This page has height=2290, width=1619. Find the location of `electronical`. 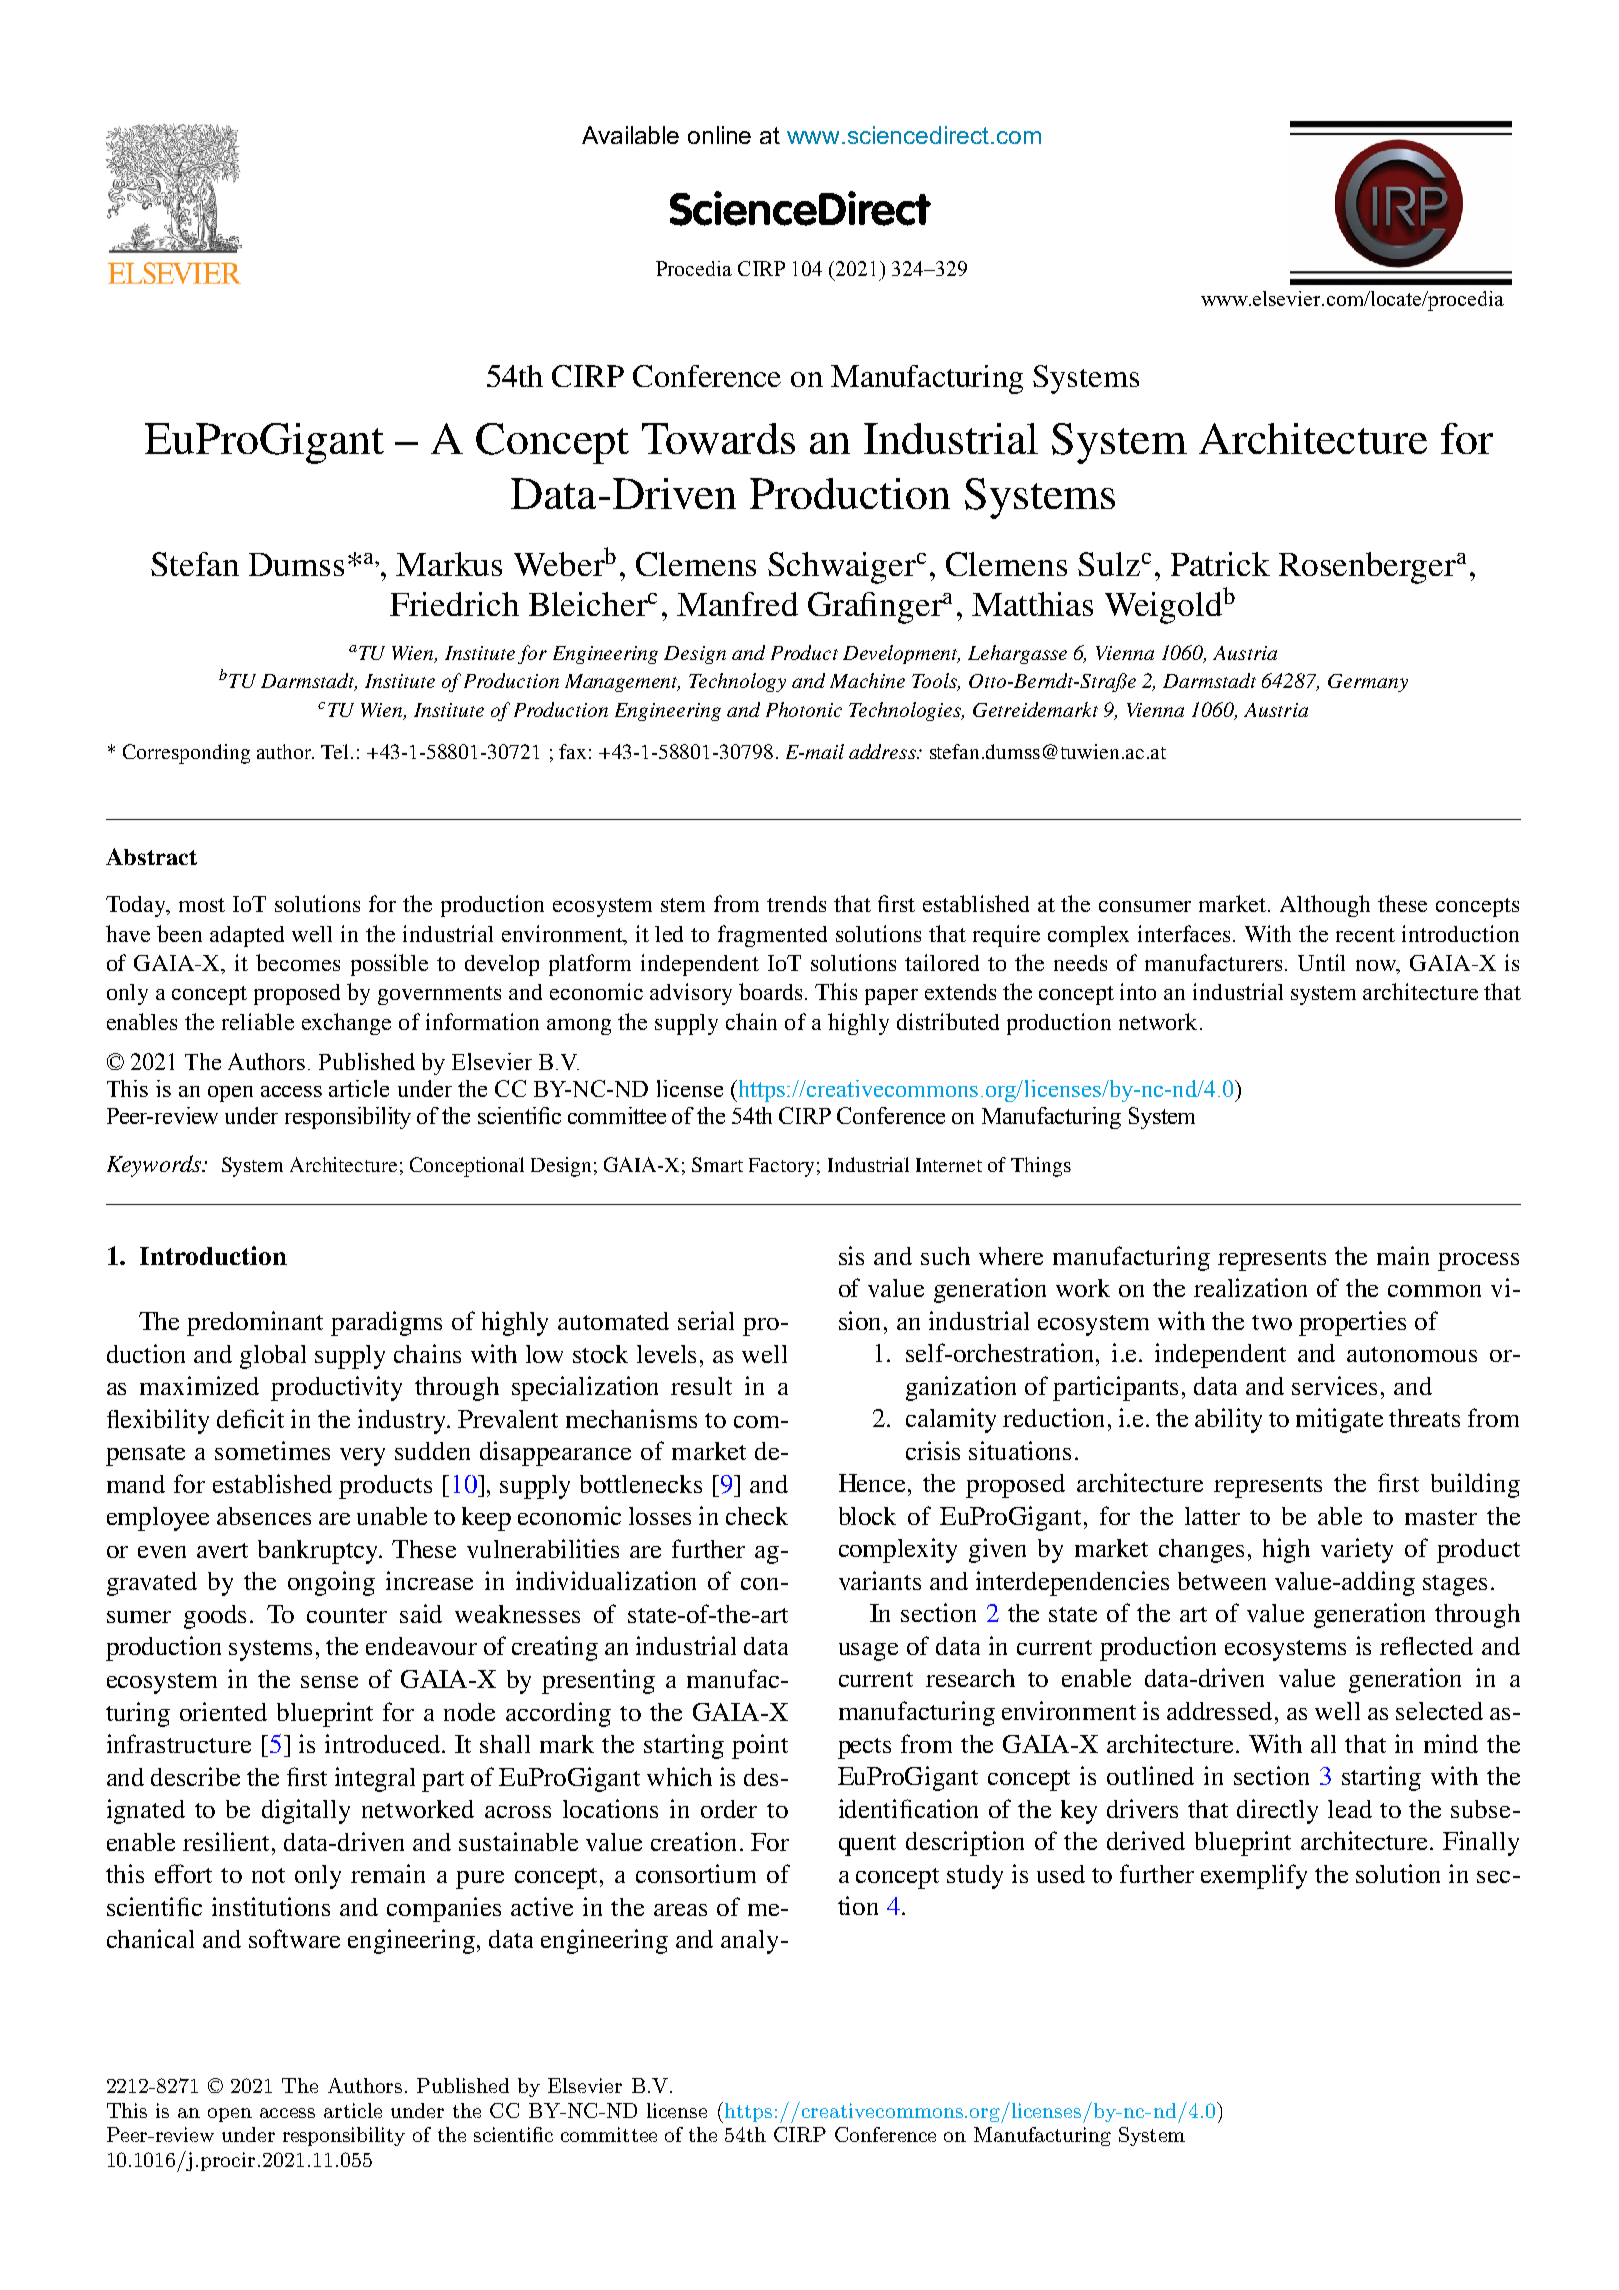

electronical is located at coordinates (1420, 1872).
